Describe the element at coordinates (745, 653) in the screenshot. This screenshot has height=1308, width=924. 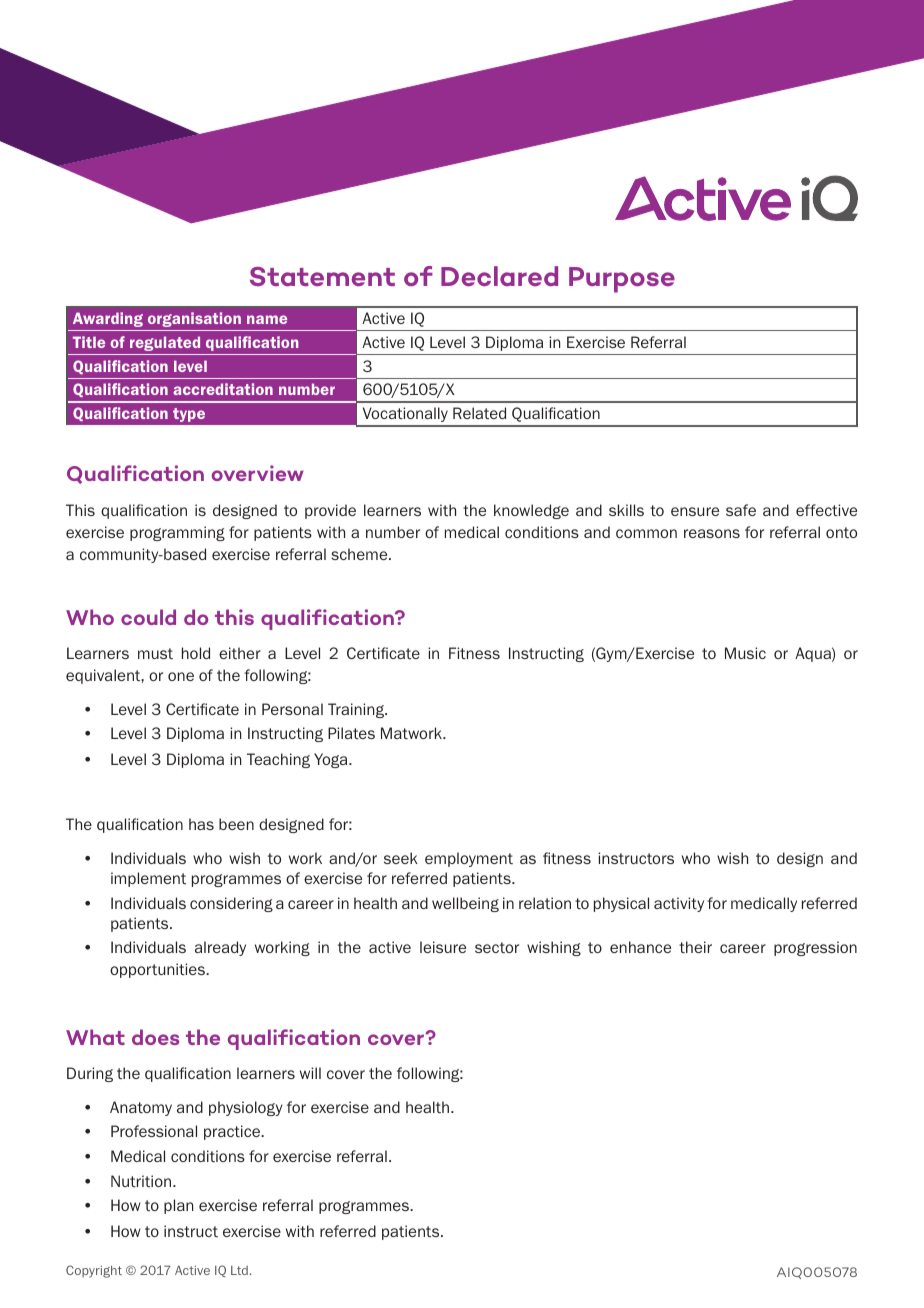
I see `Music` at that location.
